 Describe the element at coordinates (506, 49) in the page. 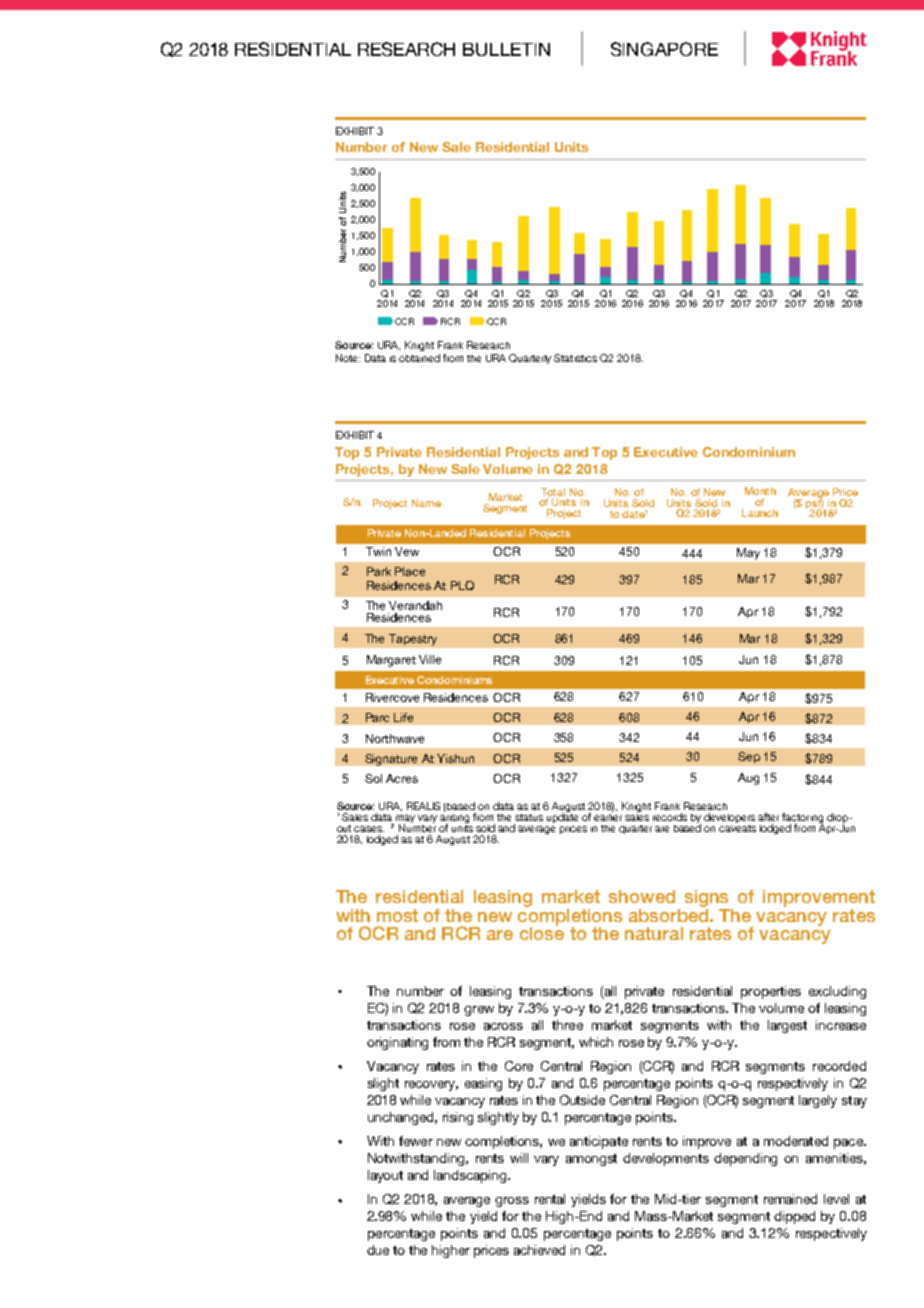

I see `BULLETIN` at that location.
